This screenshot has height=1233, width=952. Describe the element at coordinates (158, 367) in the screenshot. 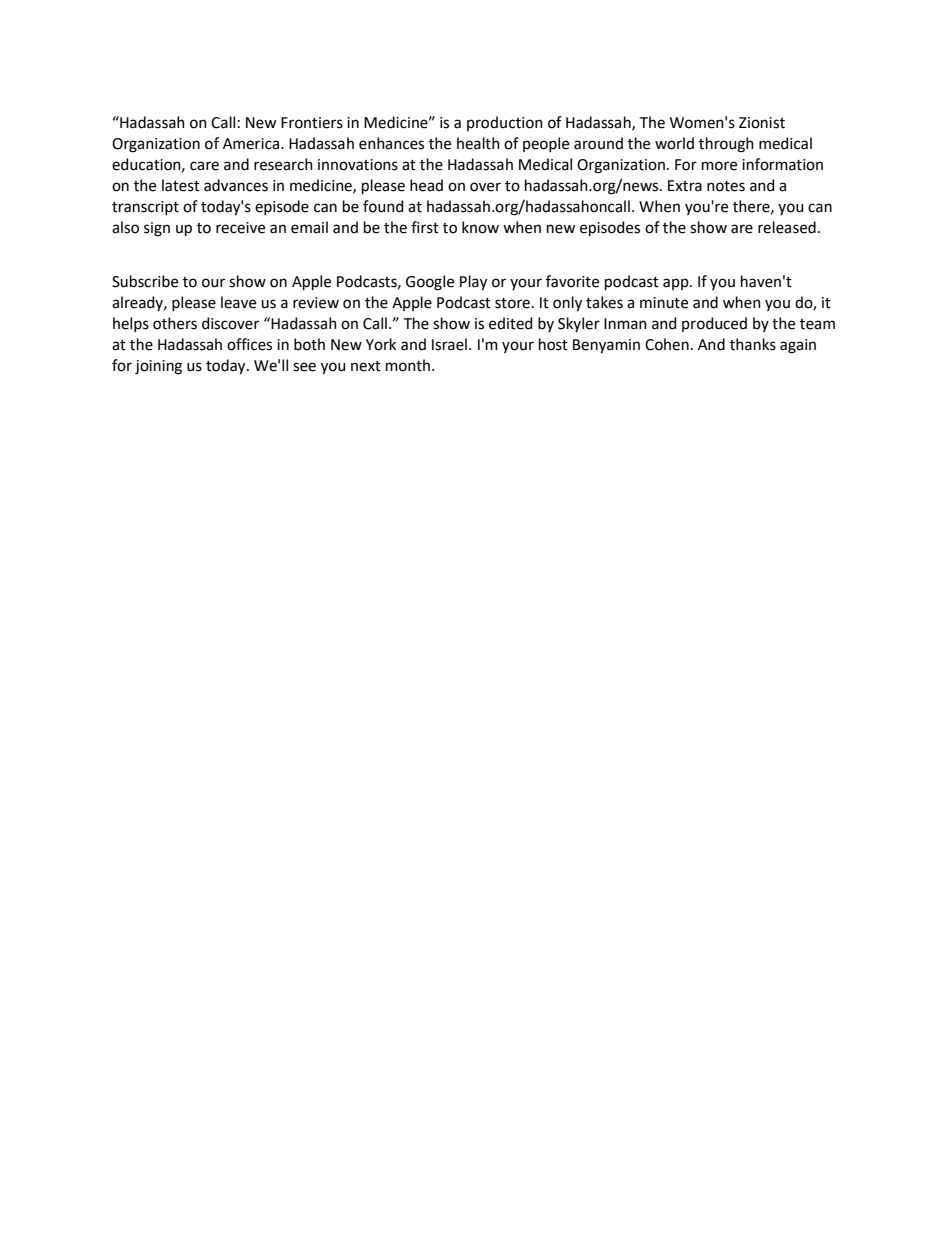

I see `joining` at that location.
